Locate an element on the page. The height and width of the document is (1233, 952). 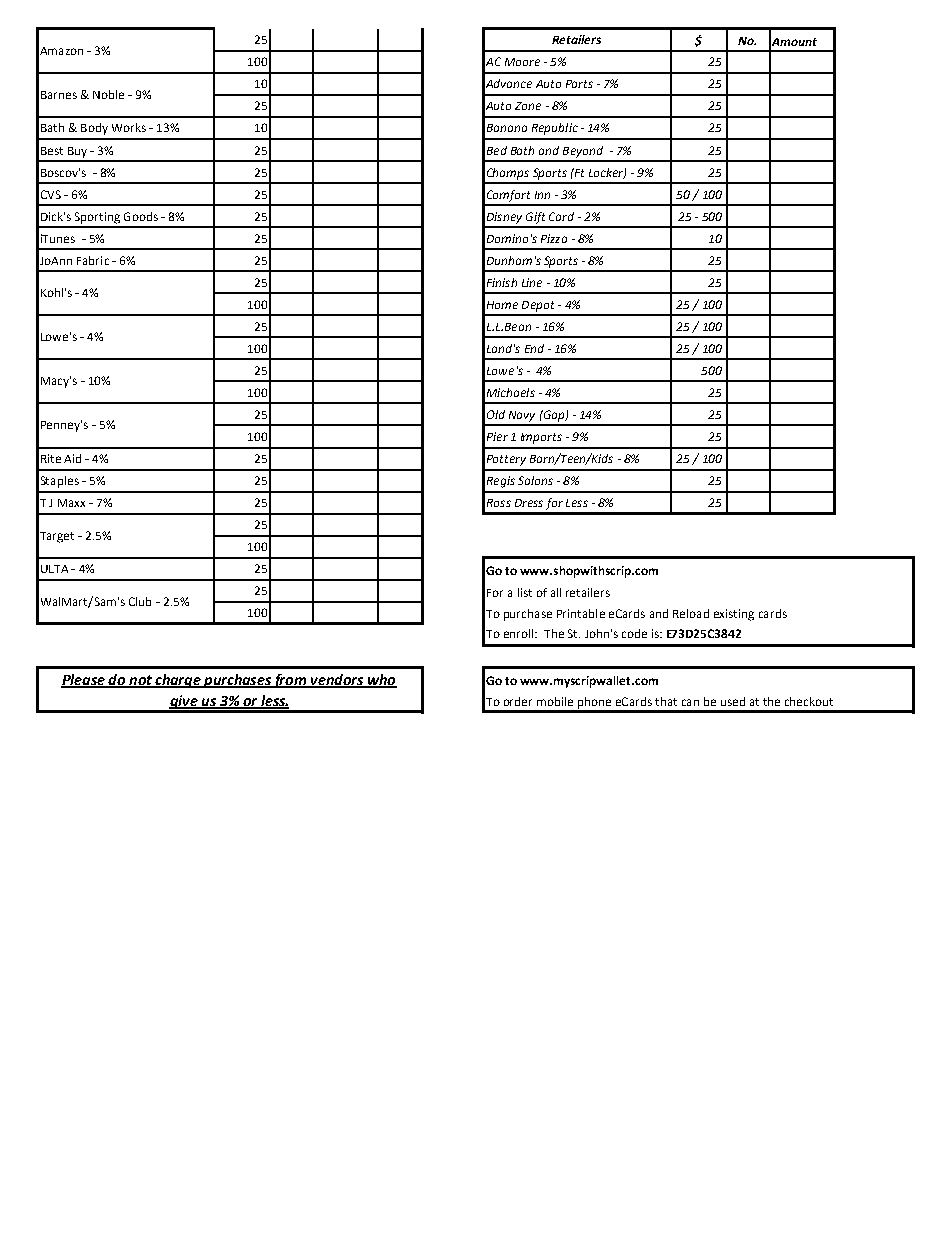
Pizza is located at coordinates (554, 238).
